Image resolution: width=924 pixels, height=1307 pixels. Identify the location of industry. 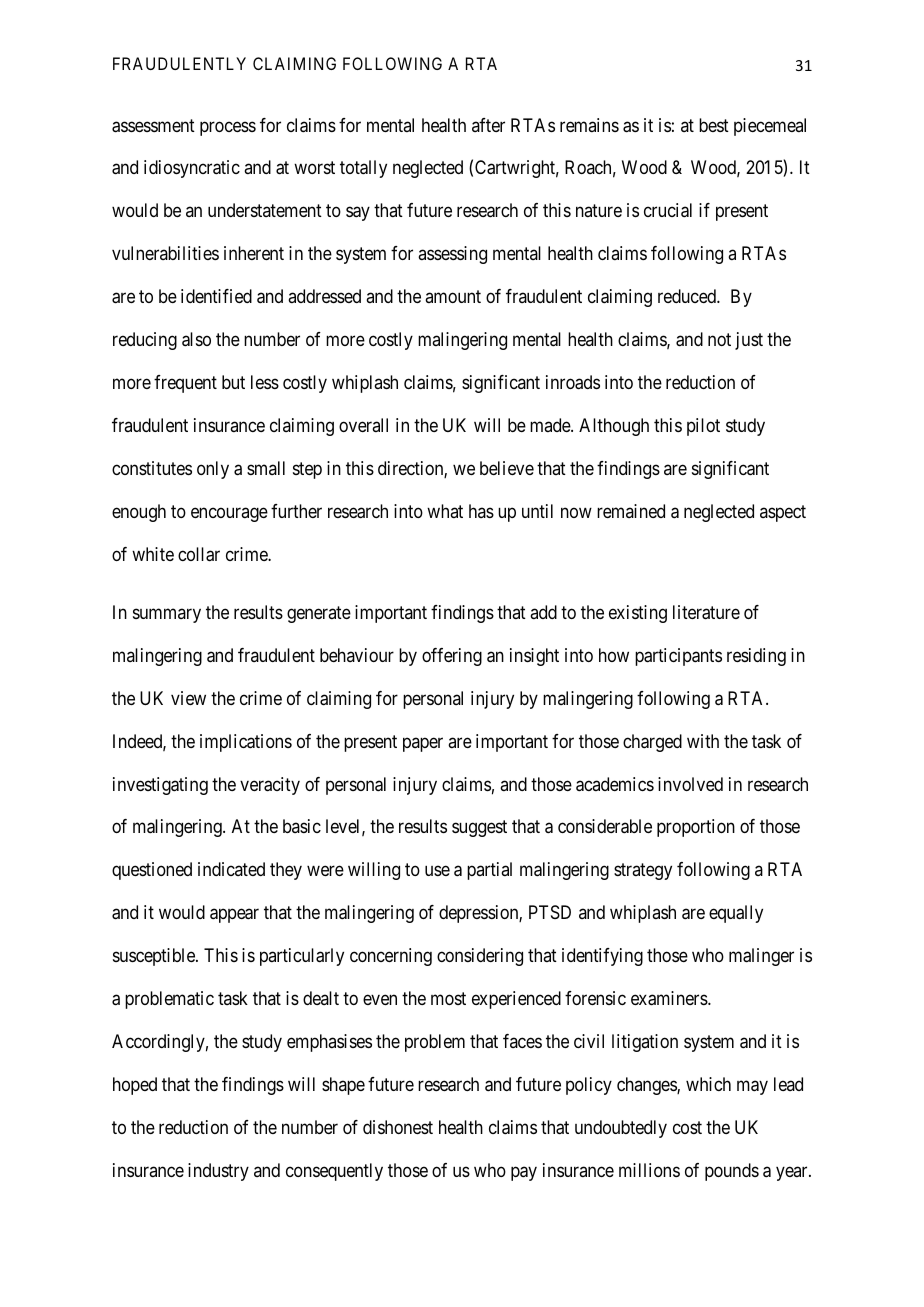
(218, 1172).
